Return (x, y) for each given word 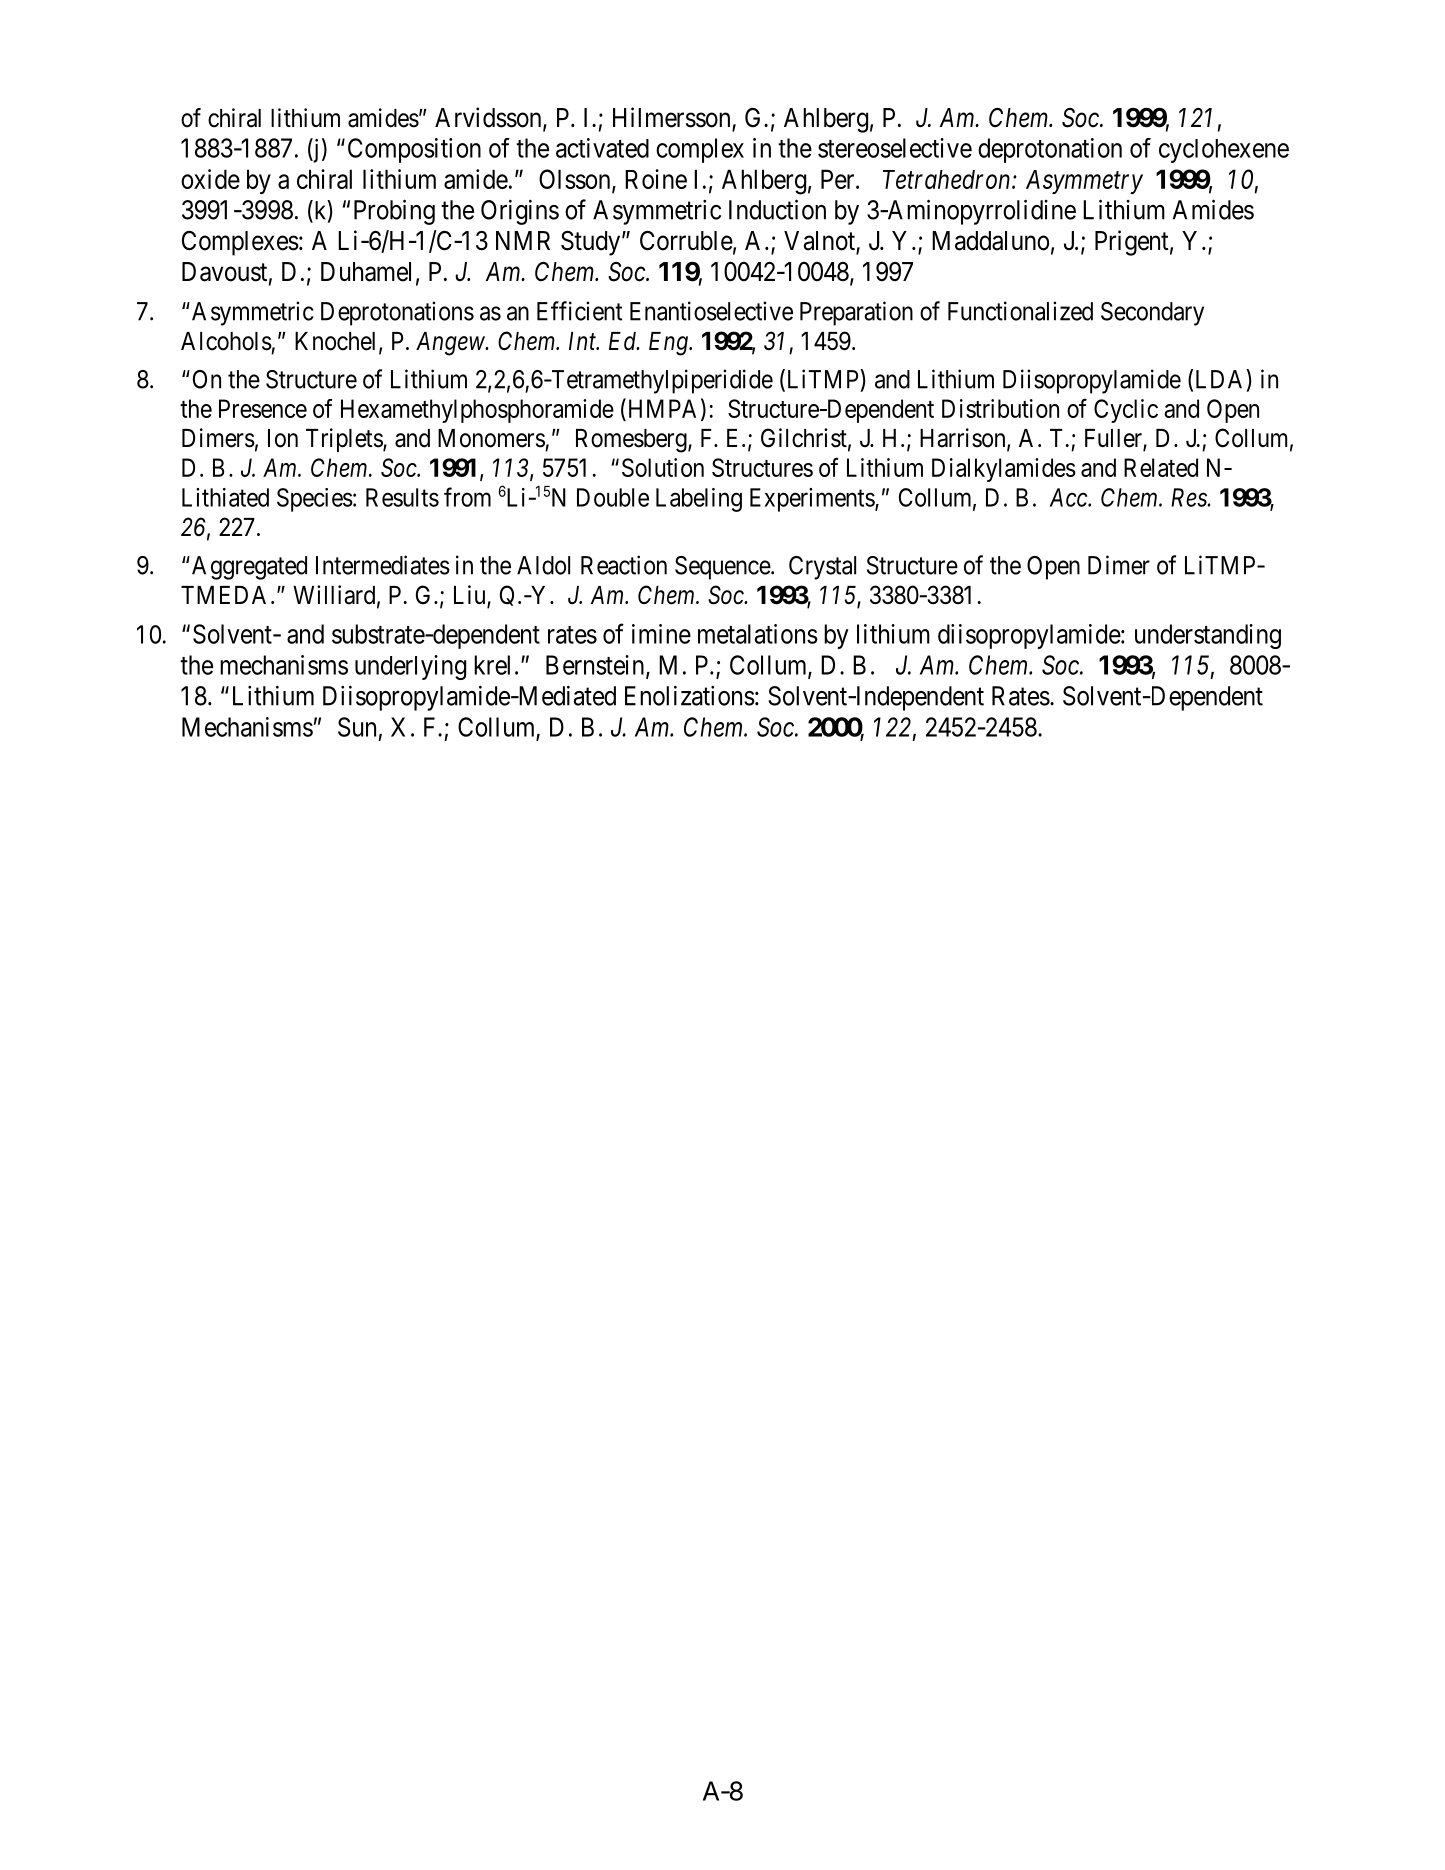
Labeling (699, 500)
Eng (669, 344)
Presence (263, 408)
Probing (394, 212)
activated (602, 148)
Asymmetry (1084, 182)
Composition (414, 150)
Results (402, 497)
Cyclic (1126, 411)
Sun (357, 727)
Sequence (723, 568)
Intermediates (383, 565)
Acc (1069, 497)
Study (592, 243)
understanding (1208, 636)
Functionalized (1020, 311)
